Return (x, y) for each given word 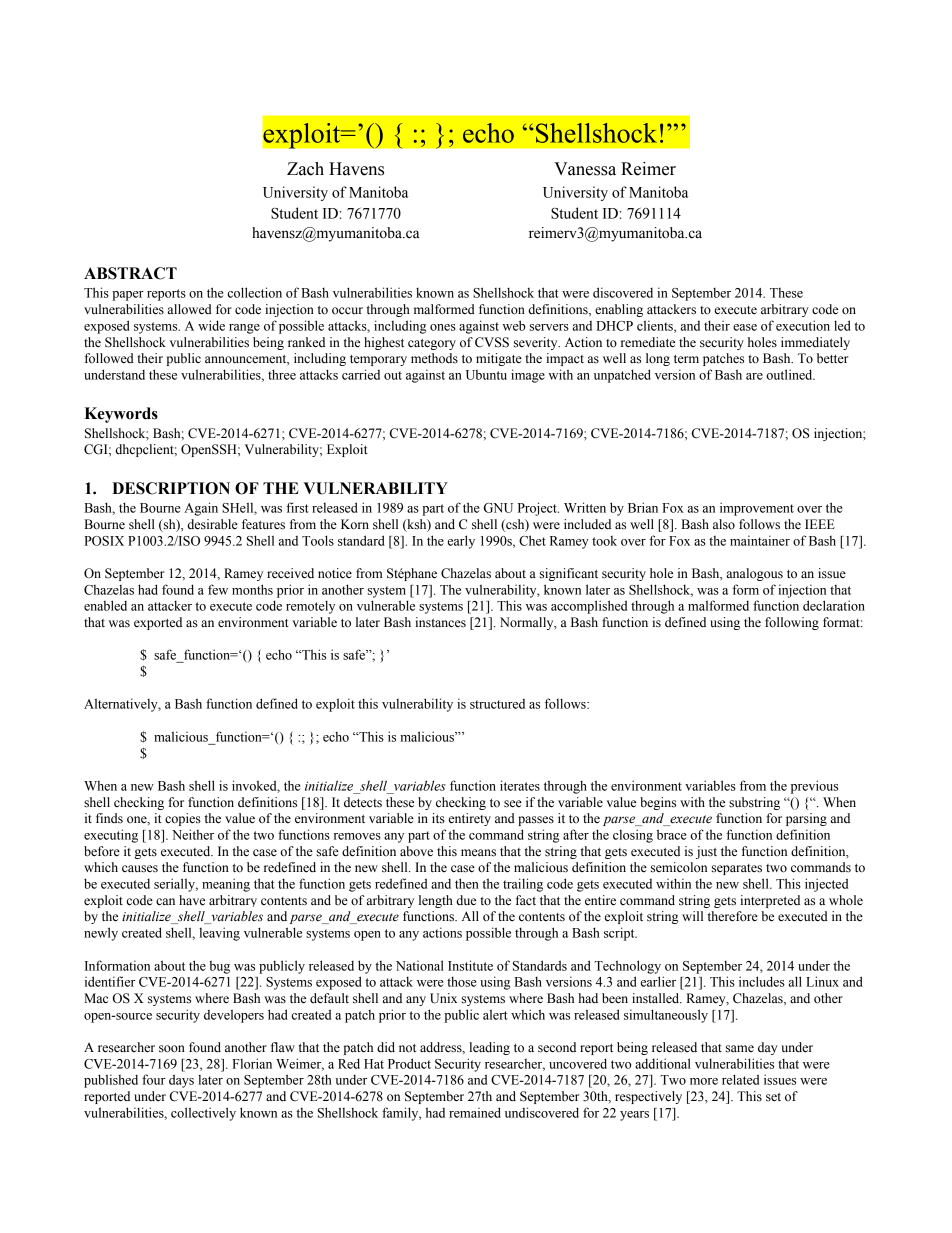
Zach (305, 169)
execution (803, 325)
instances (441, 622)
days (181, 1081)
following (792, 623)
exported (158, 623)
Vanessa (585, 169)
